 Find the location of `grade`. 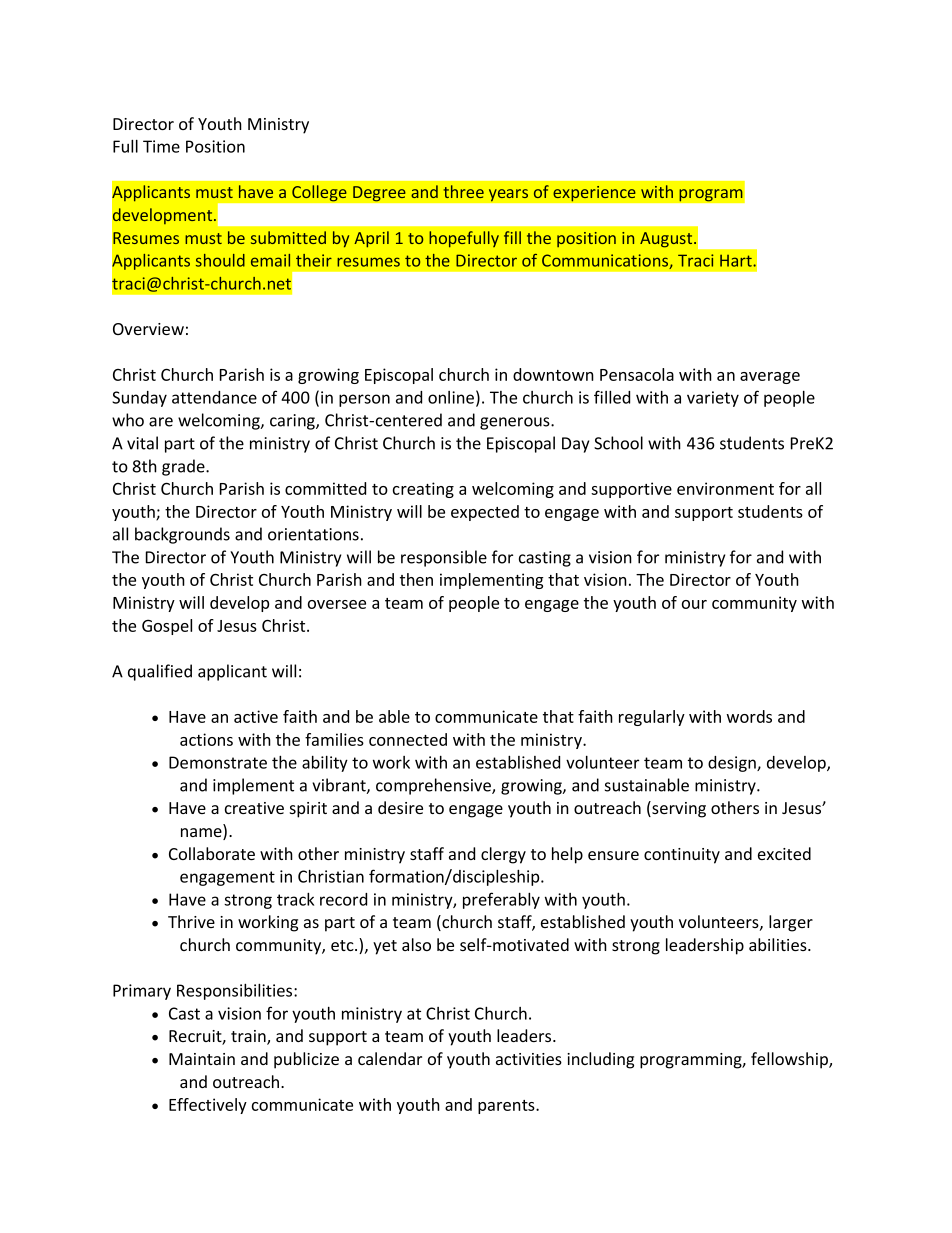

grade is located at coordinates (184, 467).
